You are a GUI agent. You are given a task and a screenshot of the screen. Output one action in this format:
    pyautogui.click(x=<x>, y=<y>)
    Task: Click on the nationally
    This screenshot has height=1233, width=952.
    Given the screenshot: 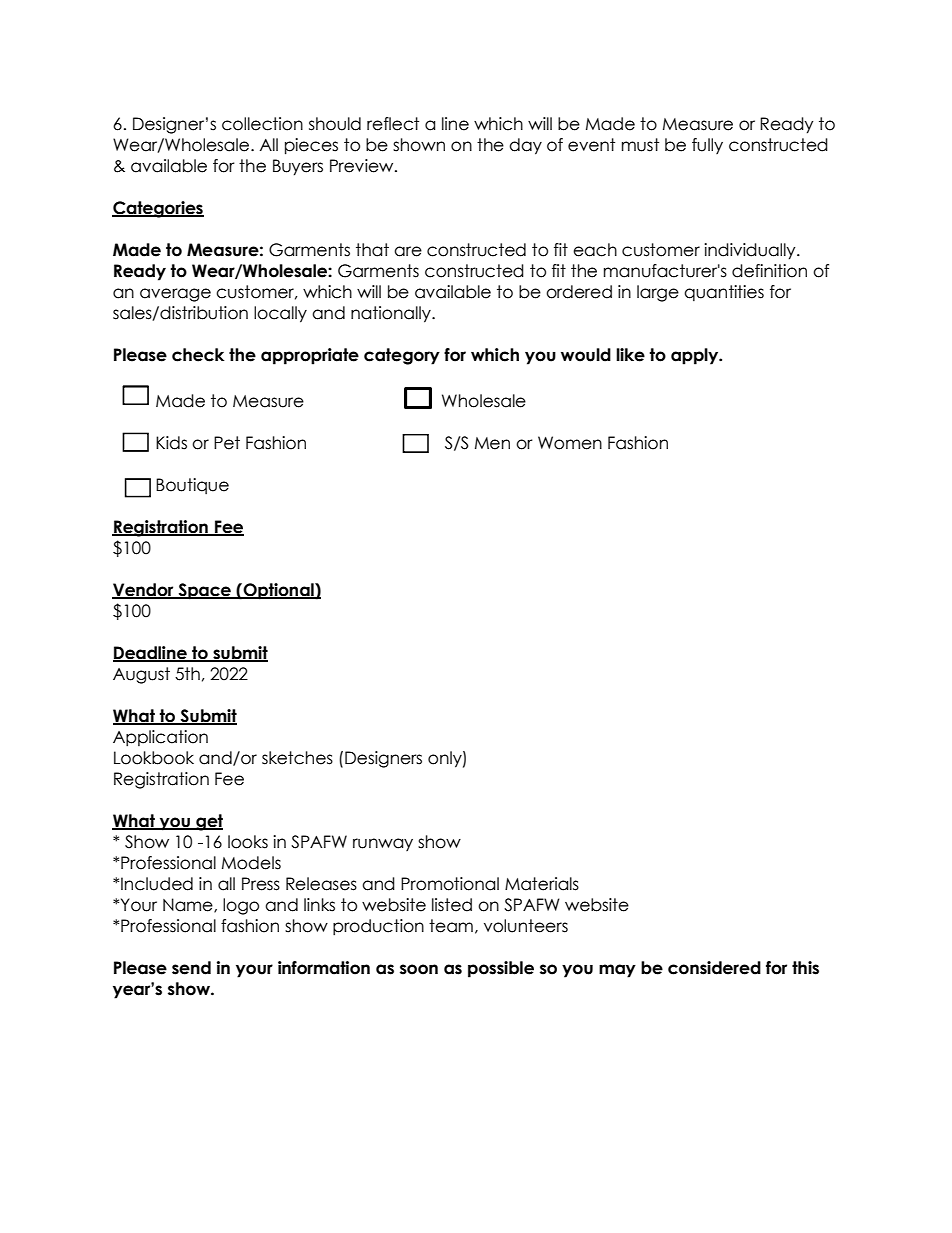 What is the action you would take?
    pyautogui.click(x=392, y=314)
